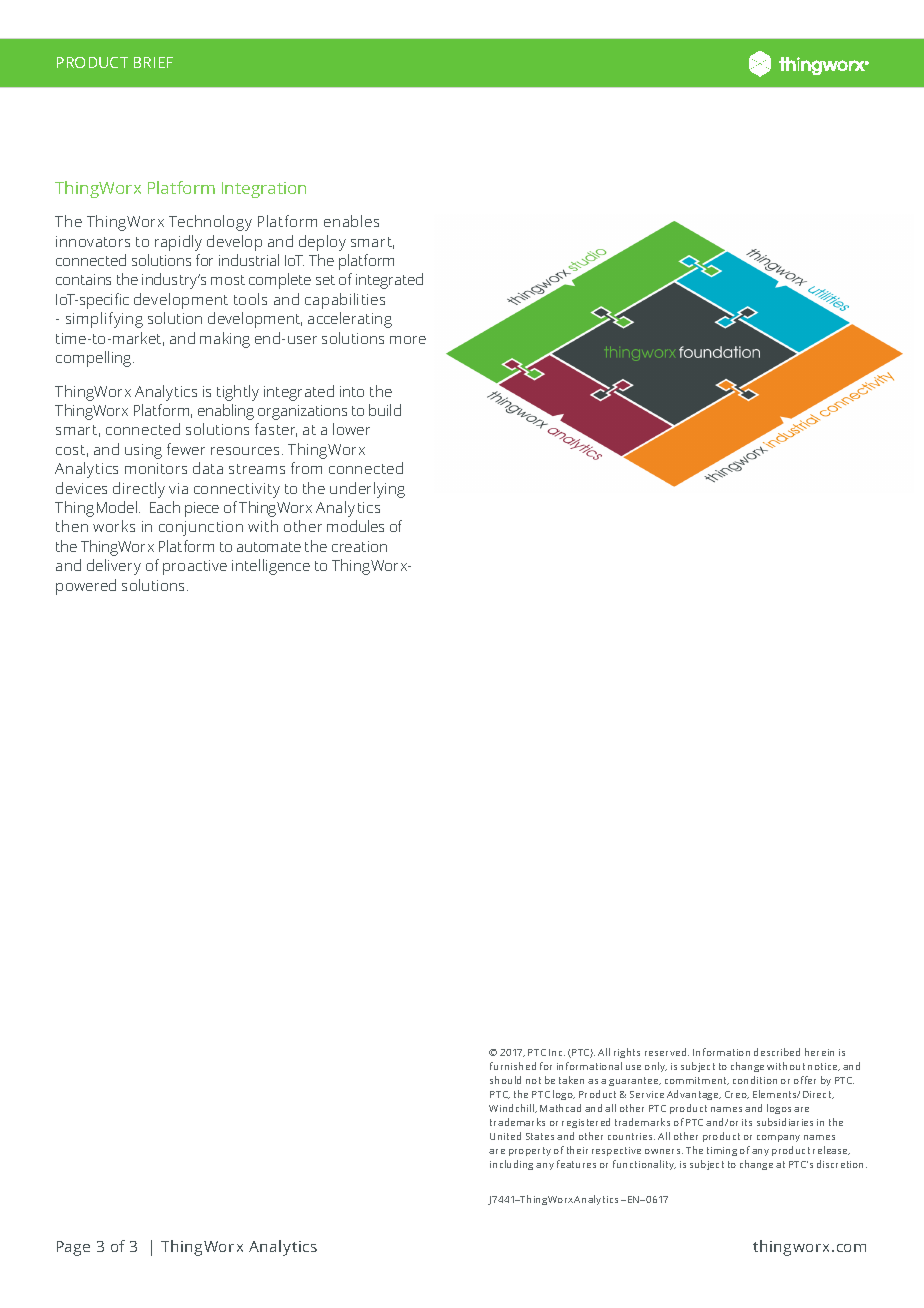 This page has width=924, height=1308. Describe the element at coordinates (73, 1248) in the page. I see `Page` at that location.
